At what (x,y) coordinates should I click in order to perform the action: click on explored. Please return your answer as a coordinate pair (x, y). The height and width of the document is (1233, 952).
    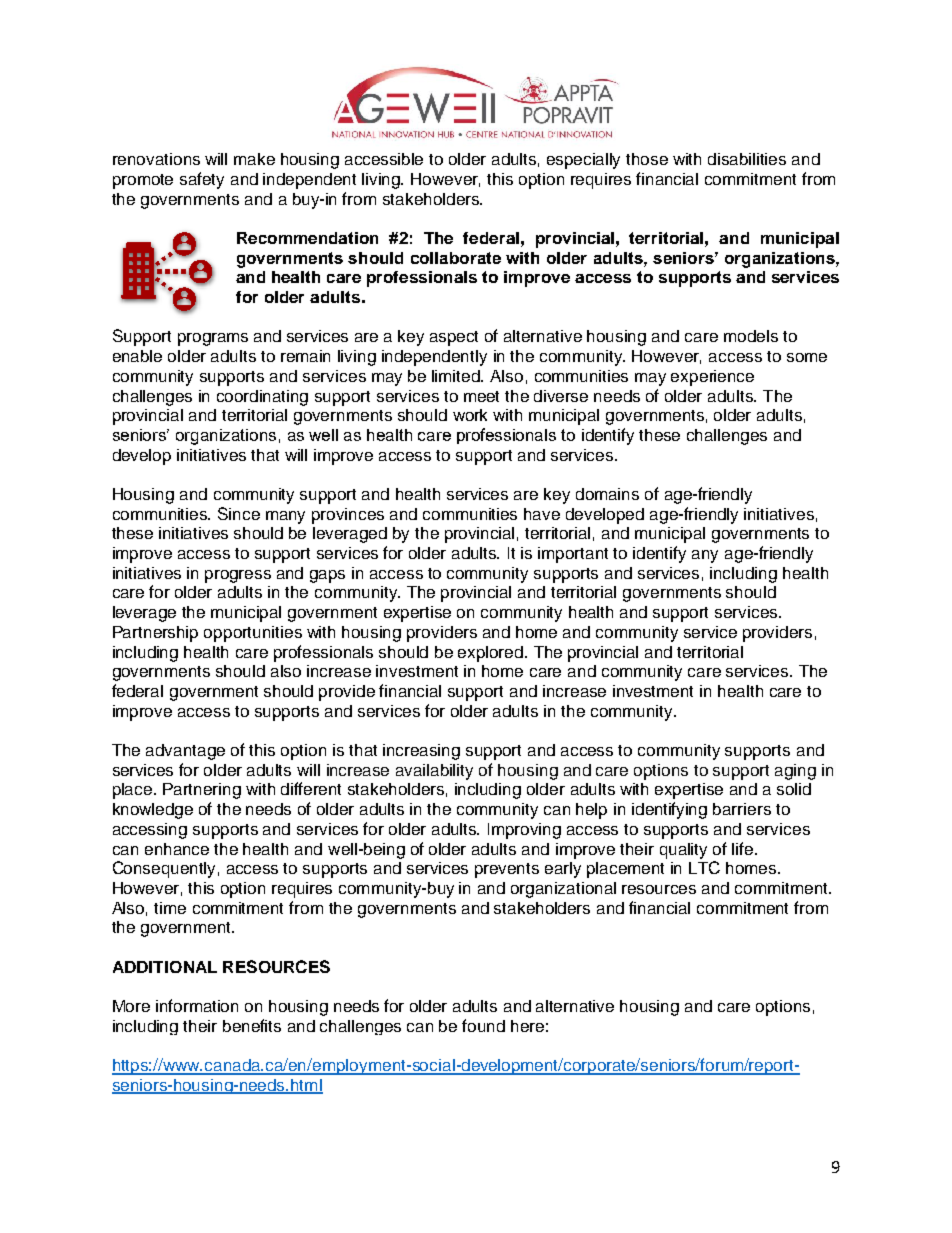
    Looking at the image, I should click on (490, 654).
